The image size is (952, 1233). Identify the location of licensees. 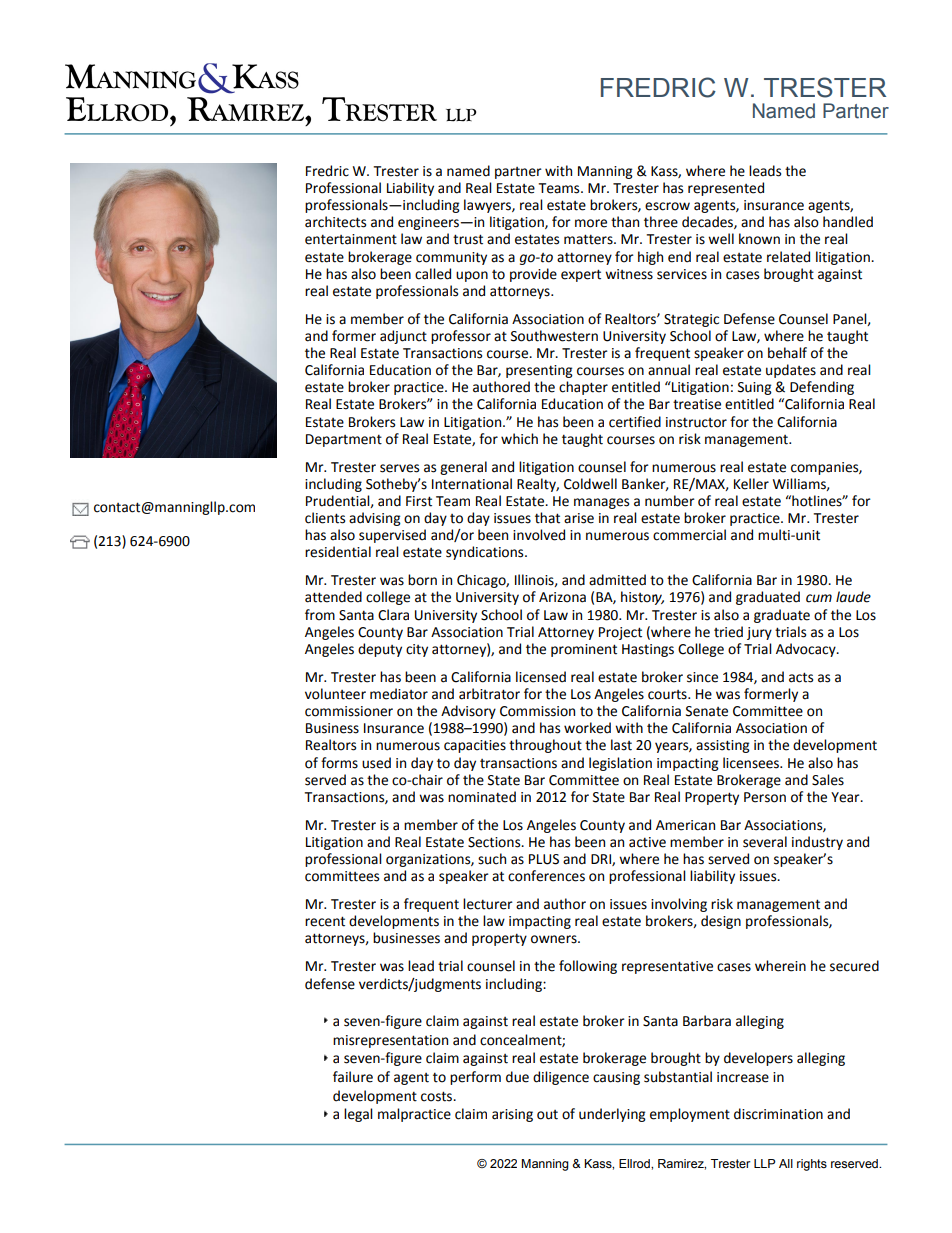
(752, 763).
